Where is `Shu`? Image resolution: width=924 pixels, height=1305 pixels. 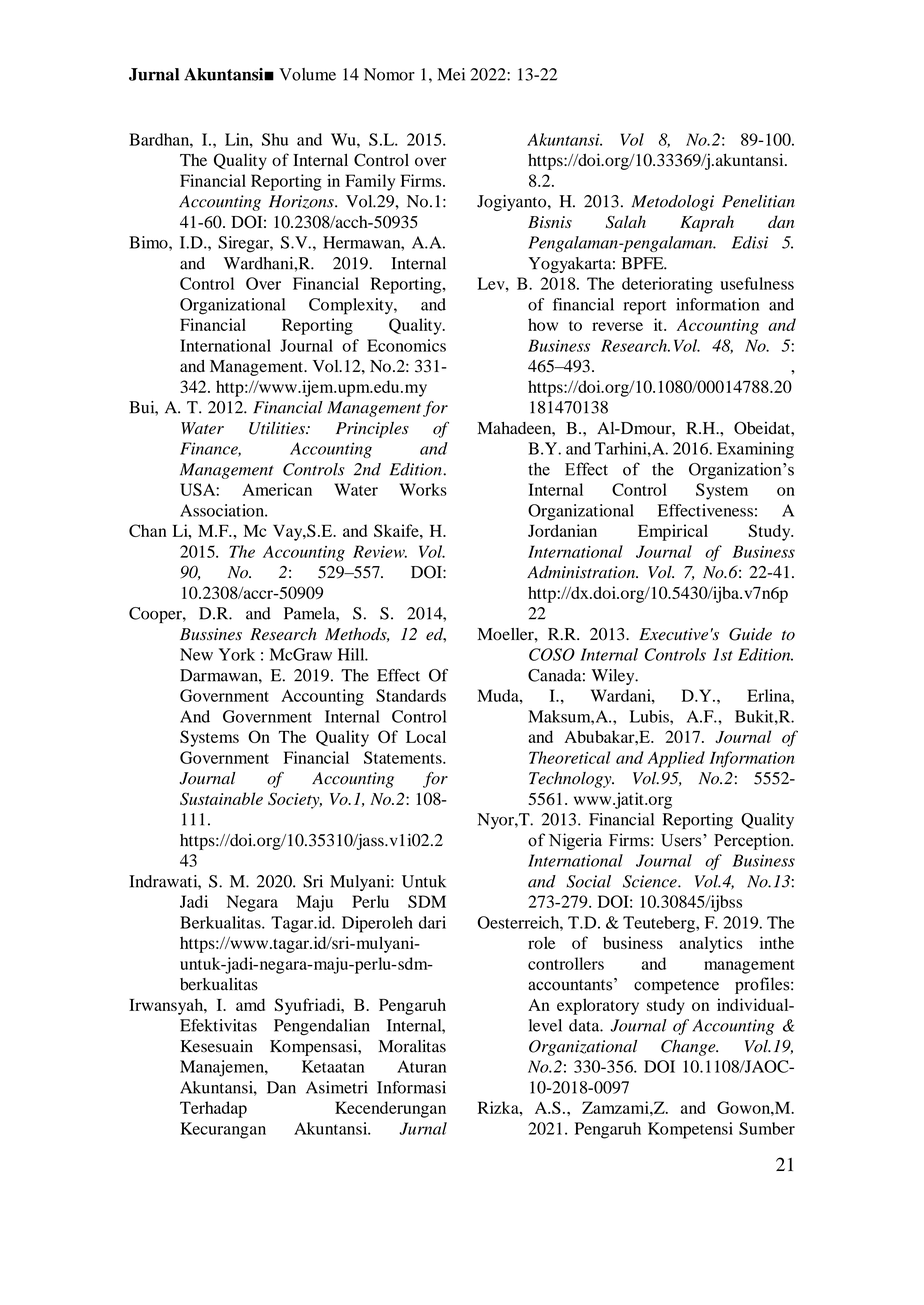 Shu is located at coordinates (275, 139).
